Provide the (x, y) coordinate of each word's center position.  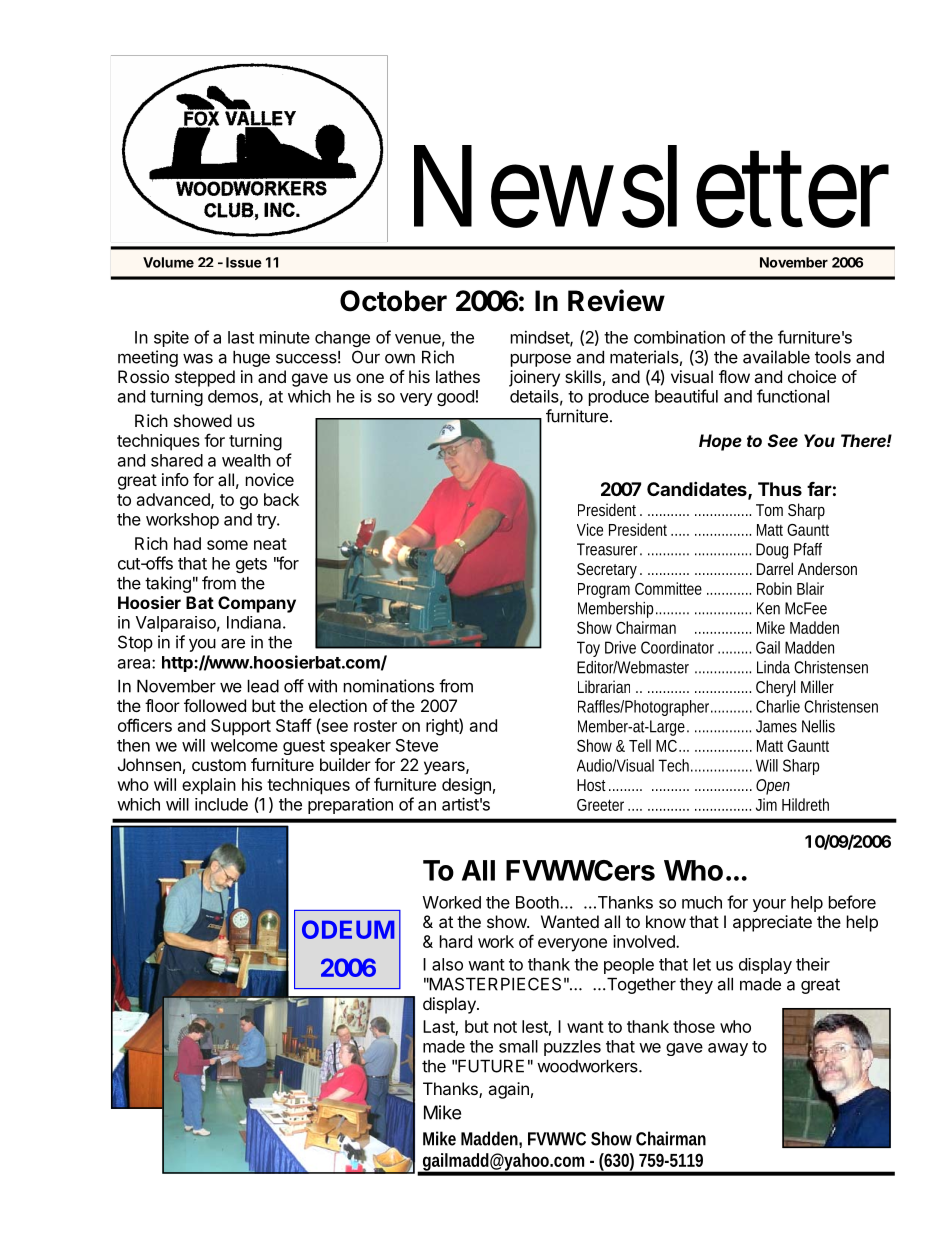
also (447, 964)
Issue (244, 262)
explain (209, 786)
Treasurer (609, 549)
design (466, 786)
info (175, 479)
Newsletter (651, 187)
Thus (780, 489)
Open (773, 787)
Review (616, 300)
